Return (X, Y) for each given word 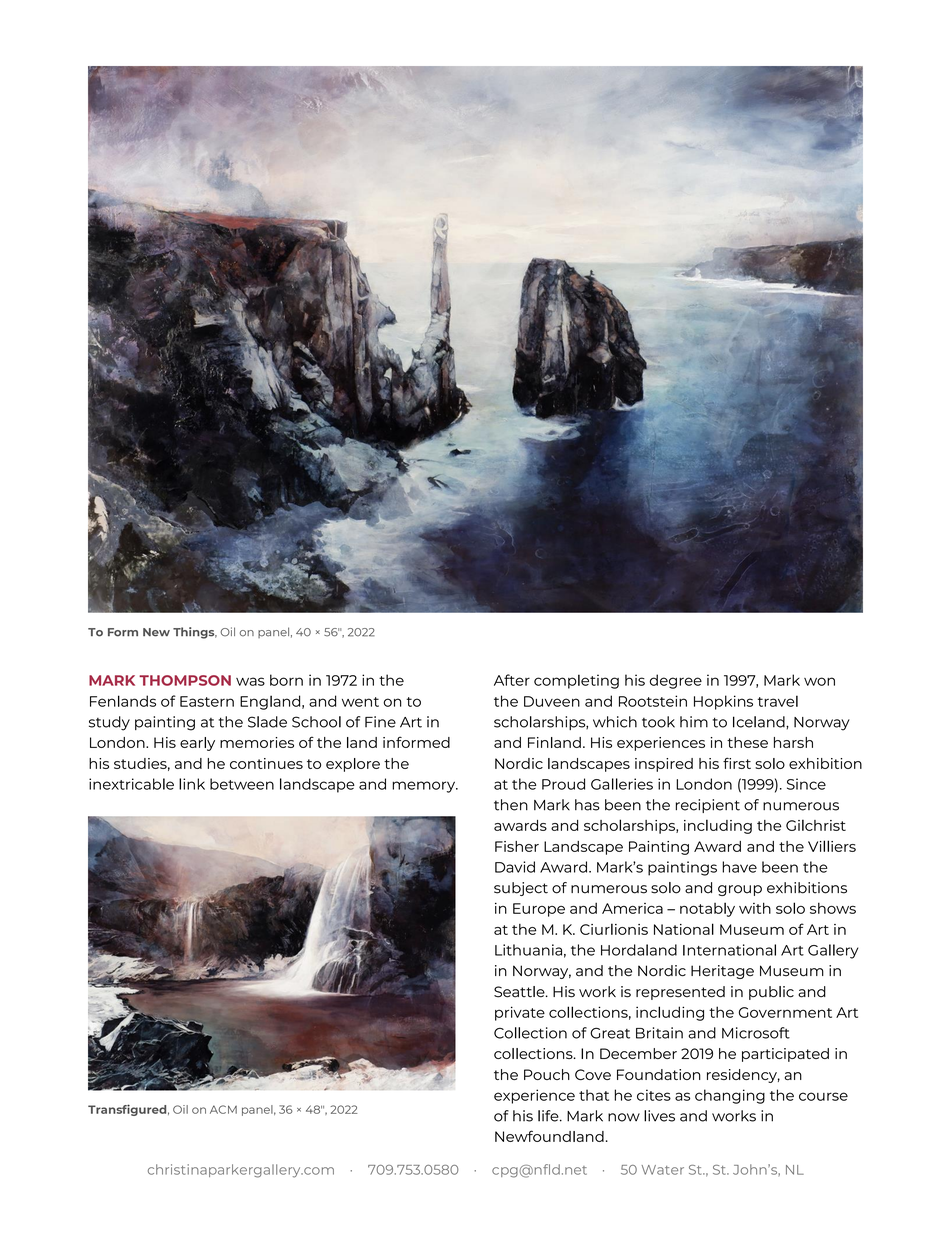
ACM (223, 1109)
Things (195, 633)
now (624, 1117)
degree (676, 681)
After (512, 680)
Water (663, 1170)
